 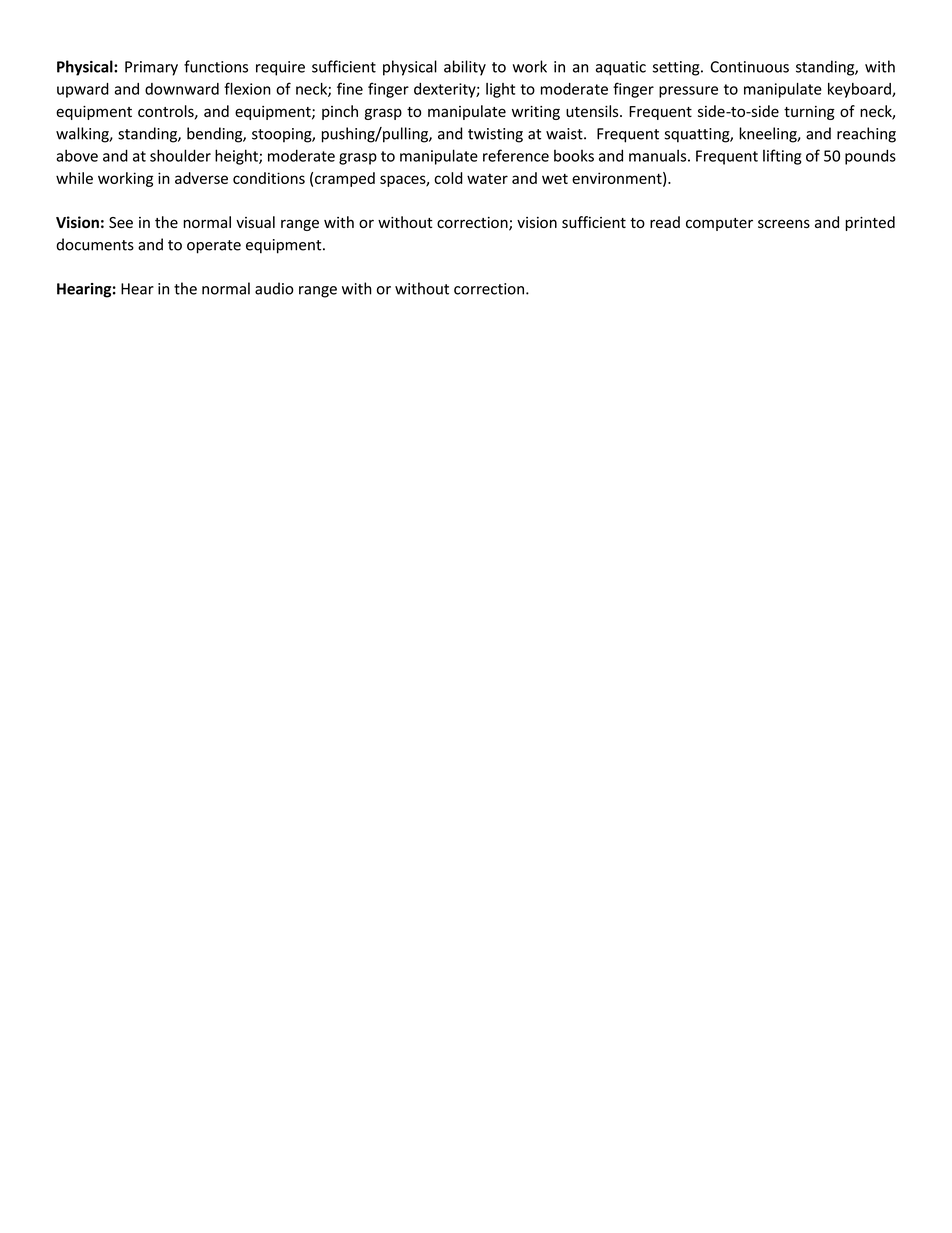 What do you see at coordinates (151, 68) in the screenshot?
I see `Primary` at bounding box center [151, 68].
